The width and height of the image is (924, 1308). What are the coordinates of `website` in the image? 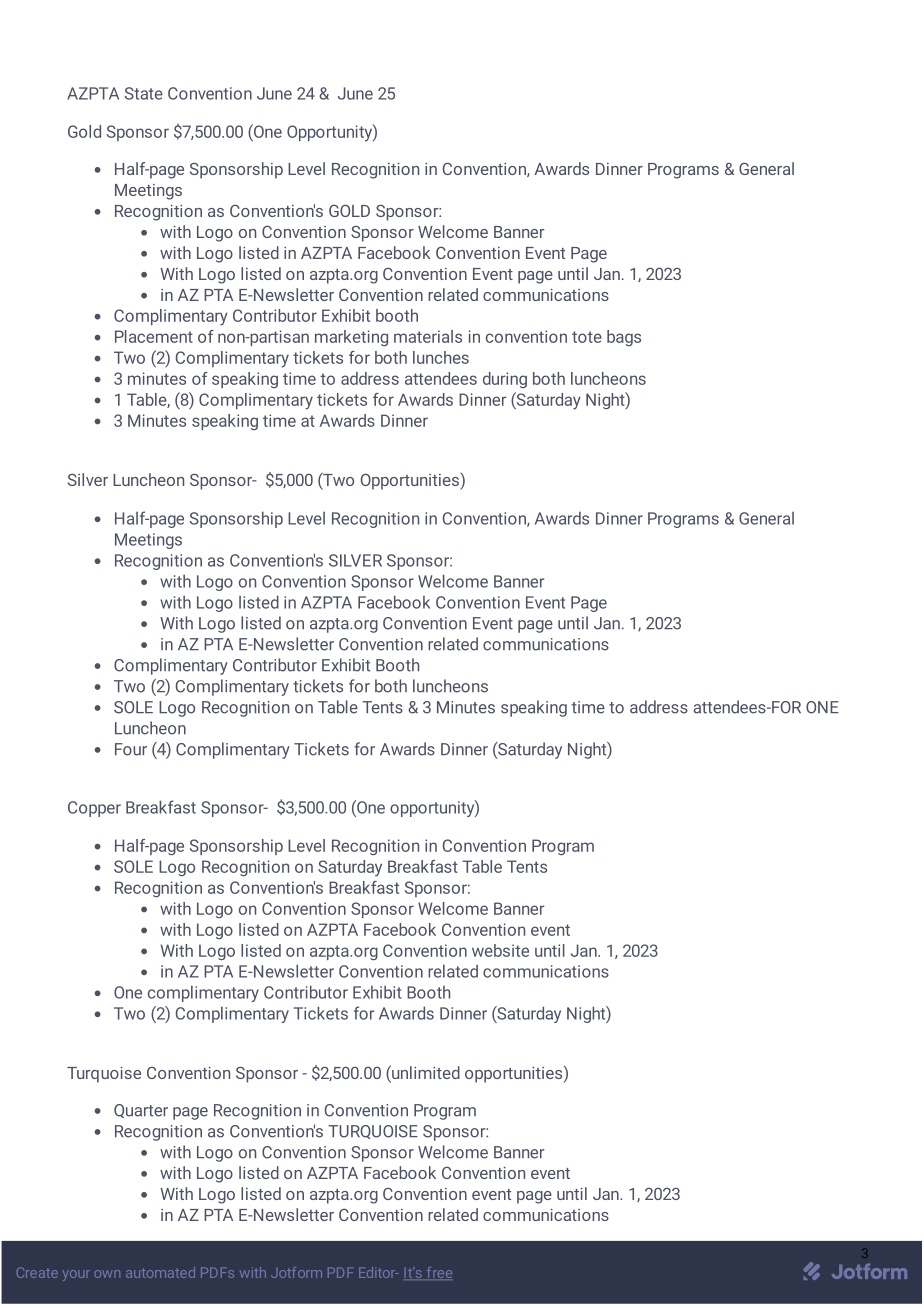 It's located at (500, 950).
